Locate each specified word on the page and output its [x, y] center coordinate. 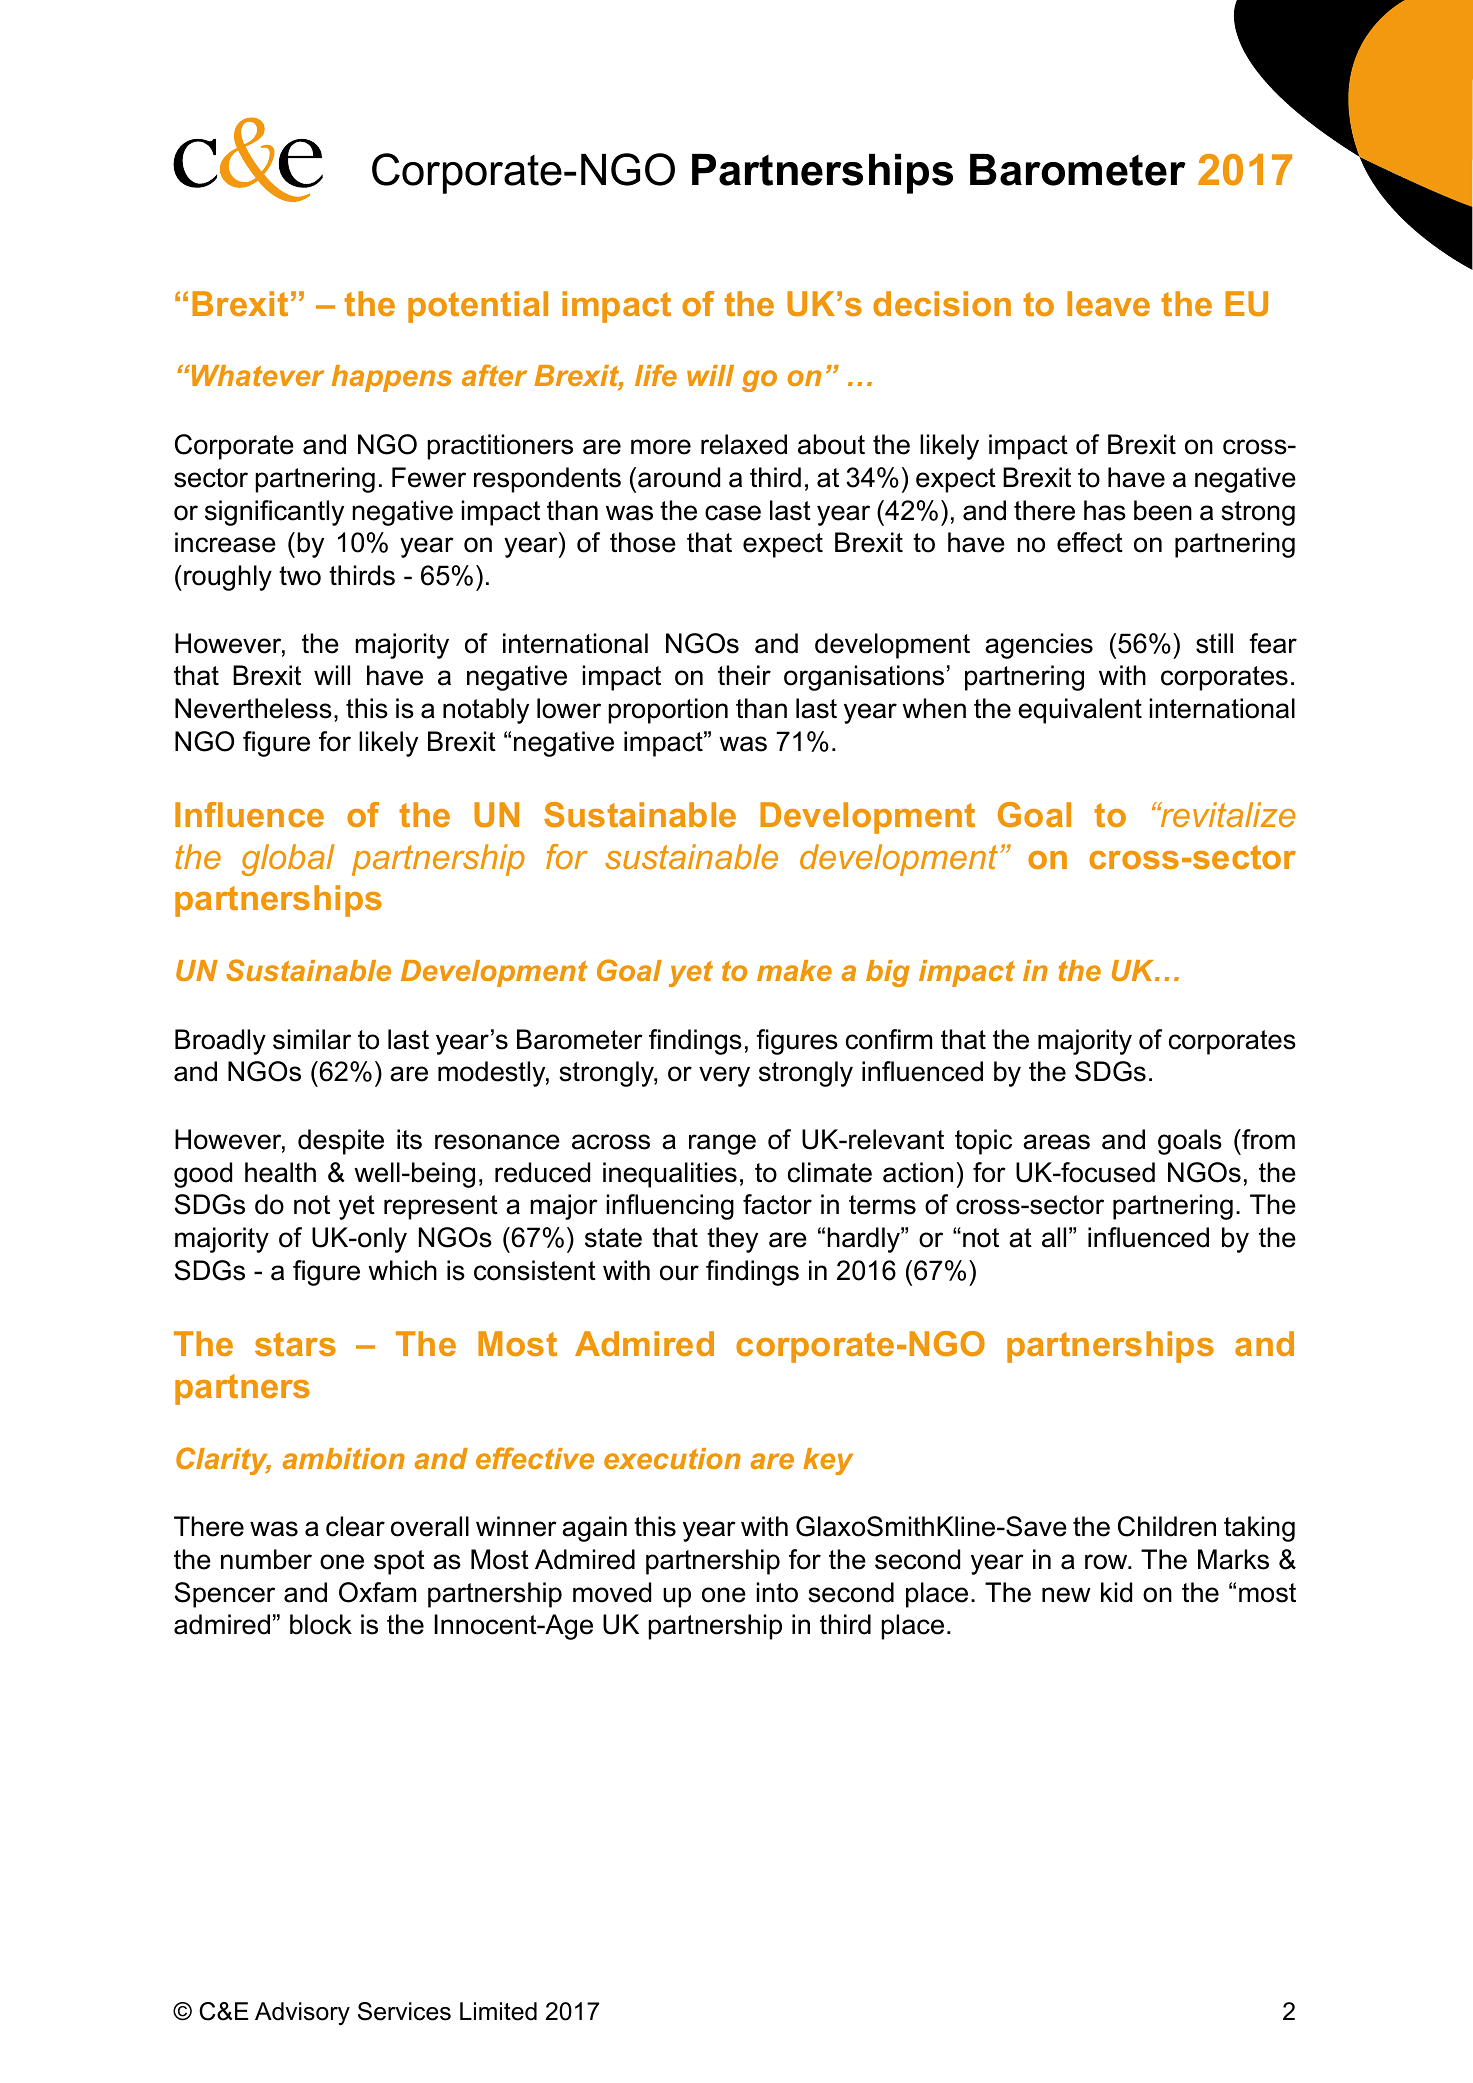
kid [1116, 1592]
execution [672, 1458]
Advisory [302, 2013]
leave [1108, 303]
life [656, 375]
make [794, 970]
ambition [344, 1458]
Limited [498, 2011]
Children [1167, 1526]
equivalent [1080, 711]
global [288, 860]
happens [392, 378]
